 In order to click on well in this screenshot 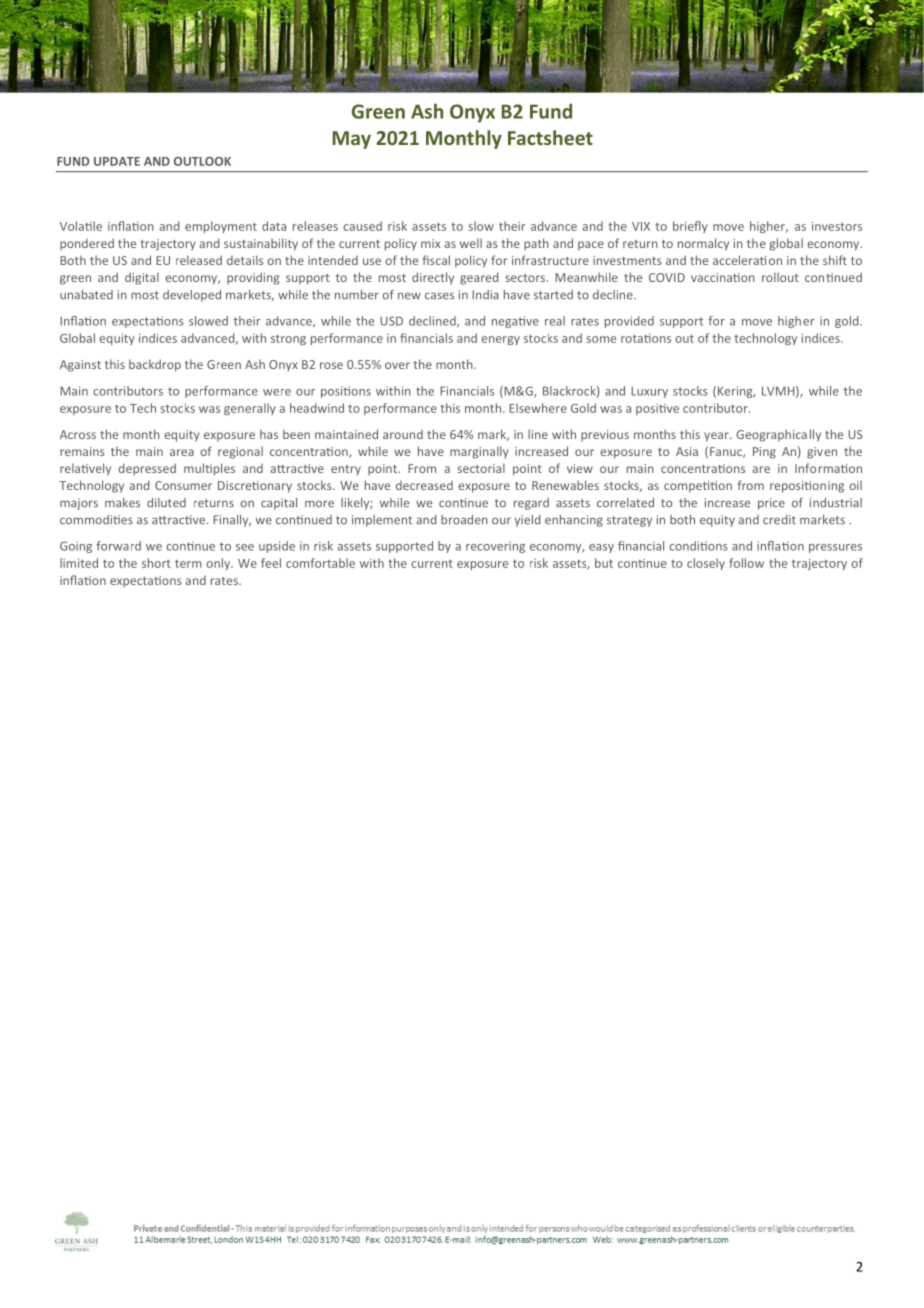, I will do `click(471, 243)`.
